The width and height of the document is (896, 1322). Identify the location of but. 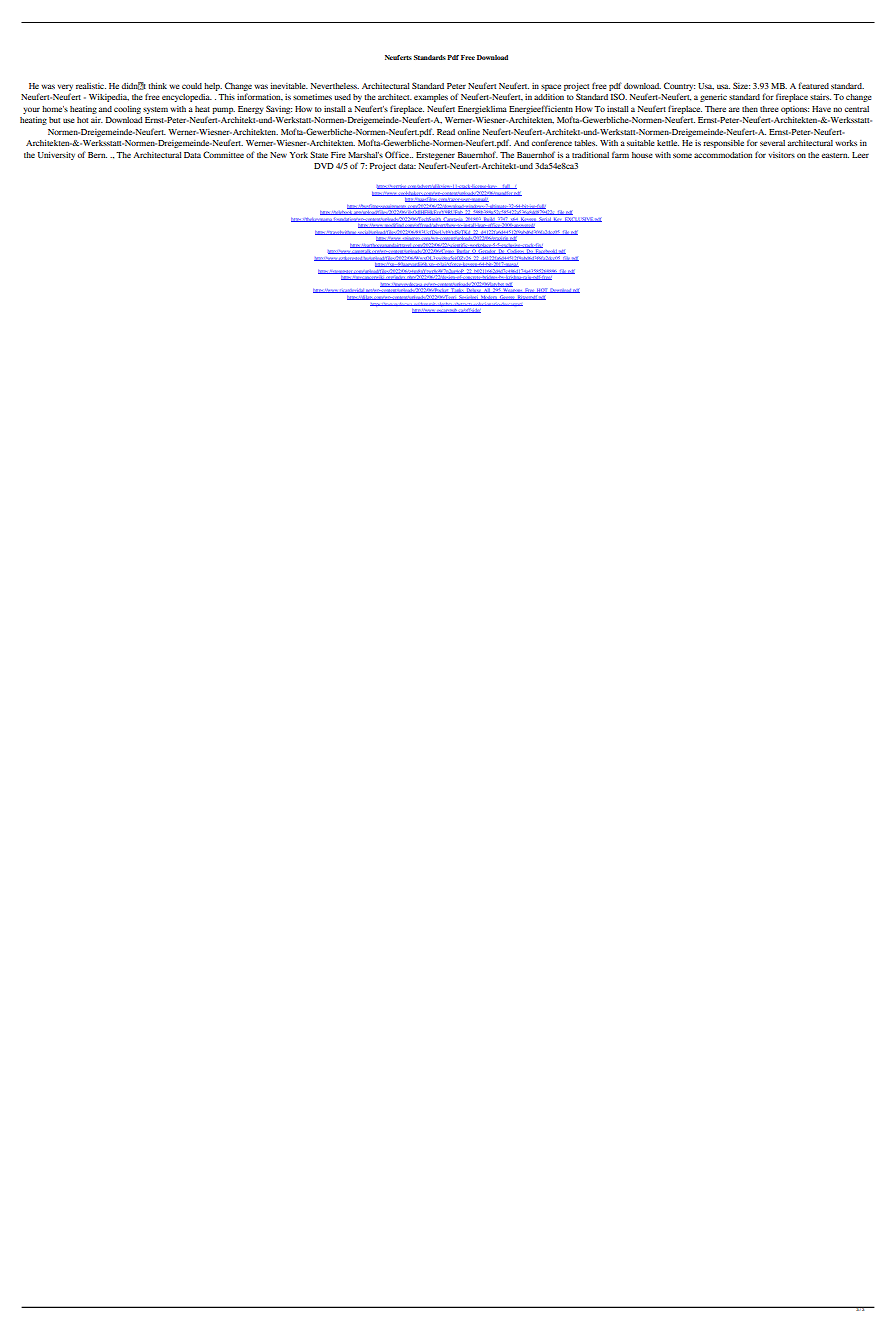
(54, 120).
